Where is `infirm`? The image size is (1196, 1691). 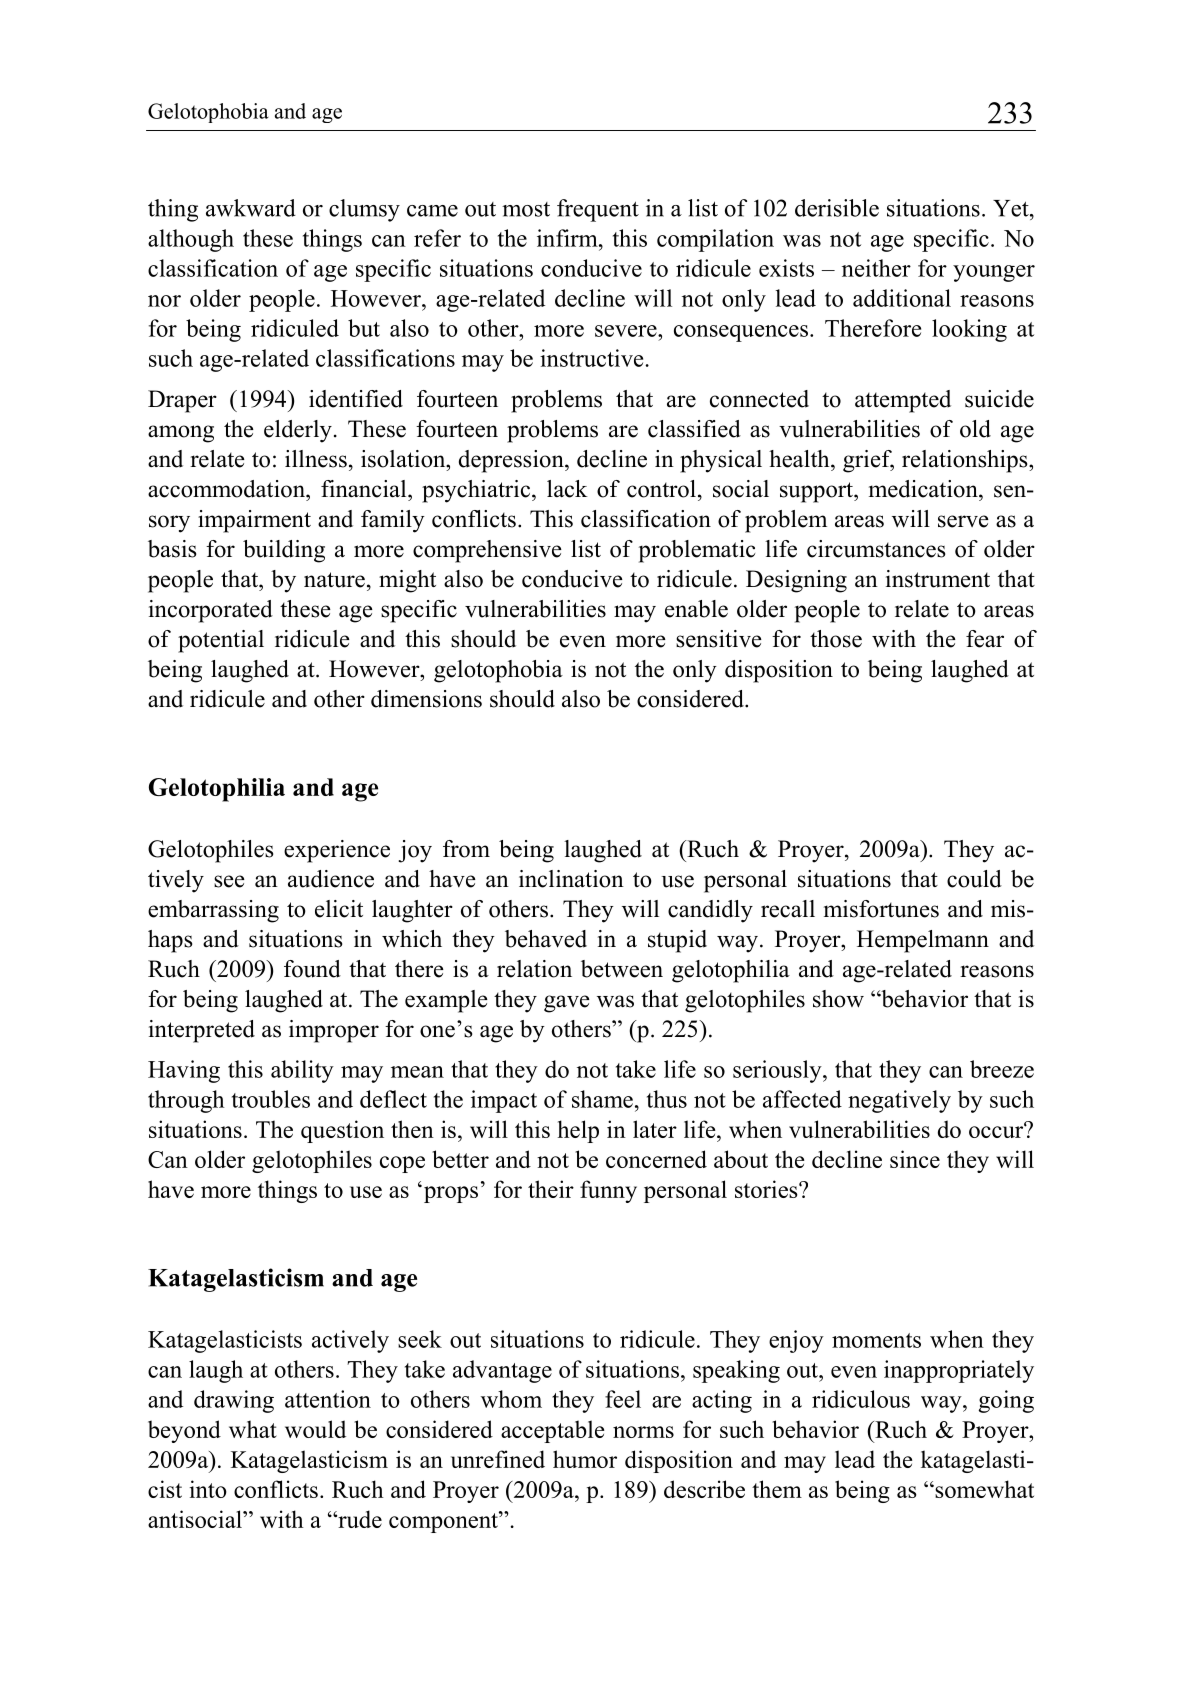
infirm is located at coordinates (568, 238).
